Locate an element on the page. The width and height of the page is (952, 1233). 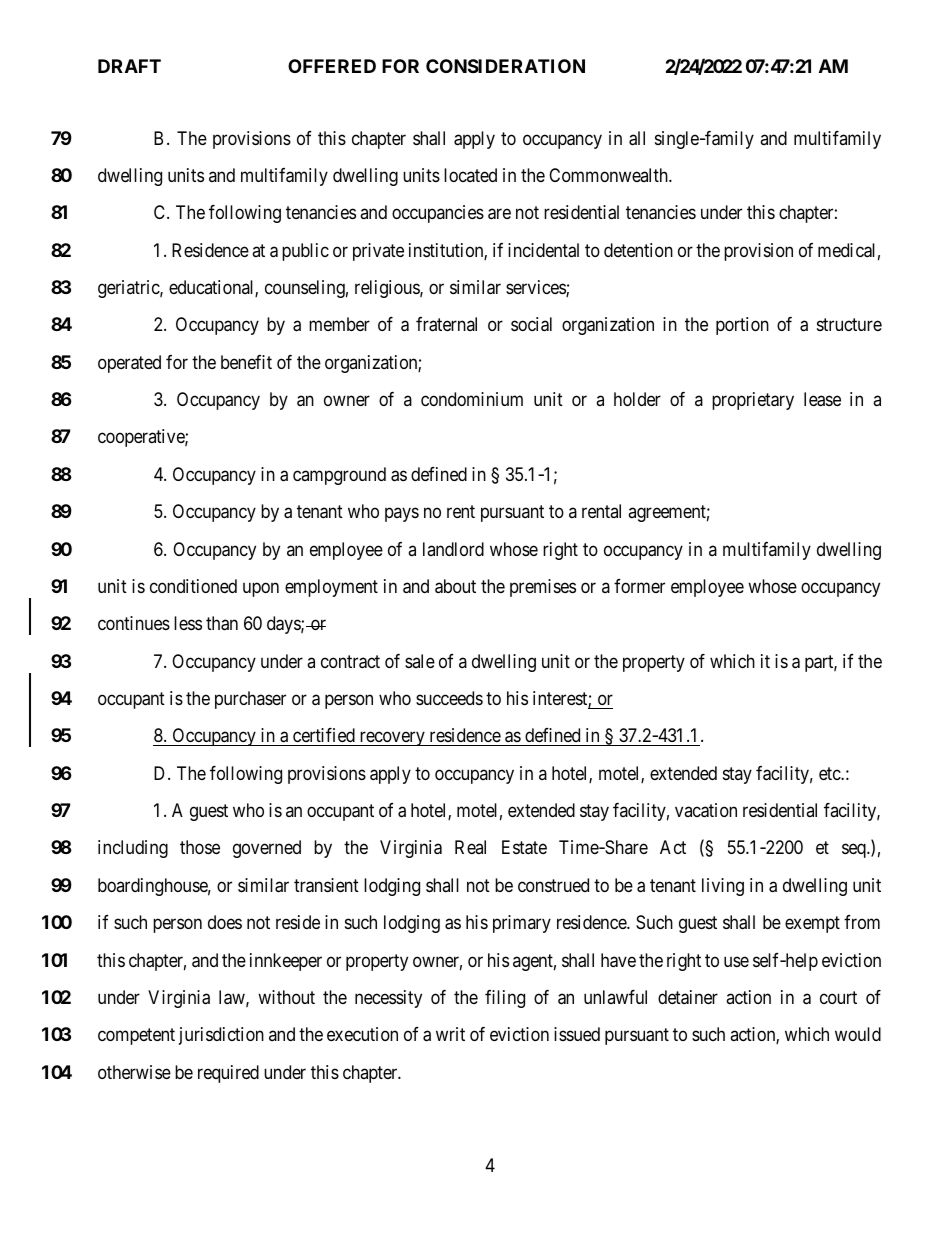
former is located at coordinates (639, 586).
